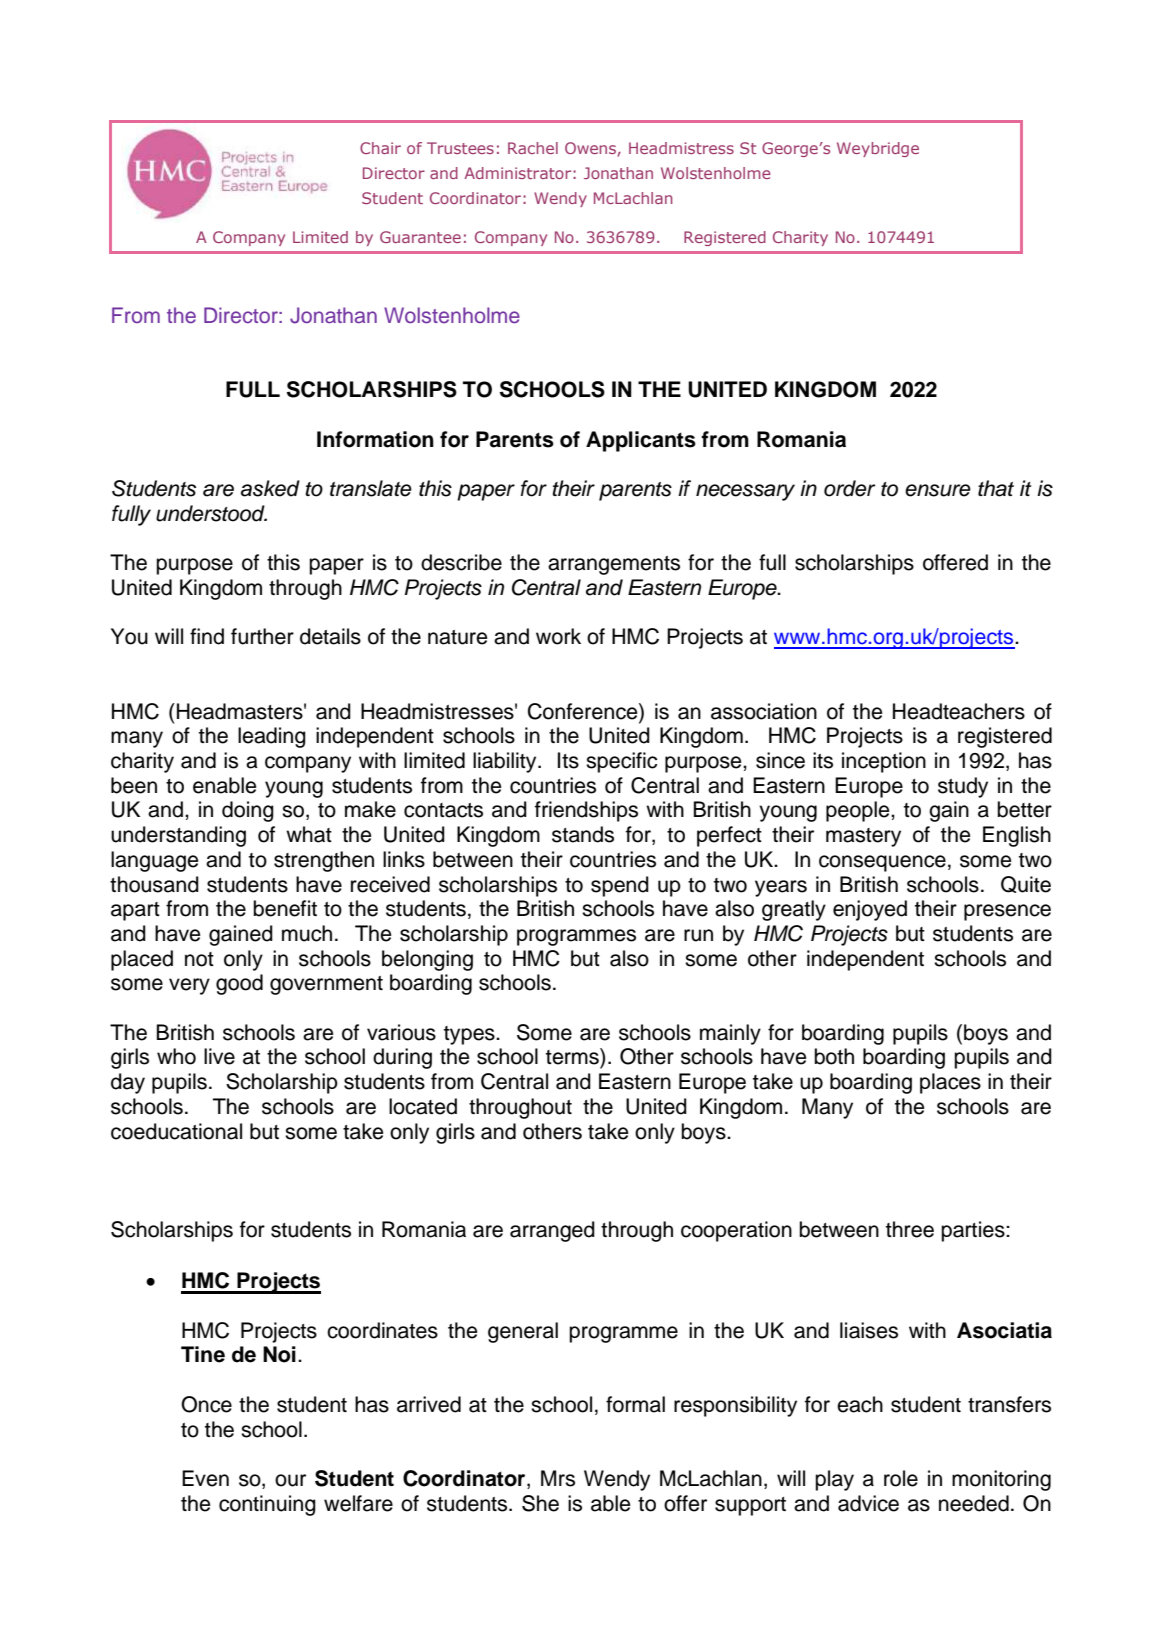 Image resolution: width=1163 pixels, height=1644 pixels. I want to click on terms, so click(573, 1056).
